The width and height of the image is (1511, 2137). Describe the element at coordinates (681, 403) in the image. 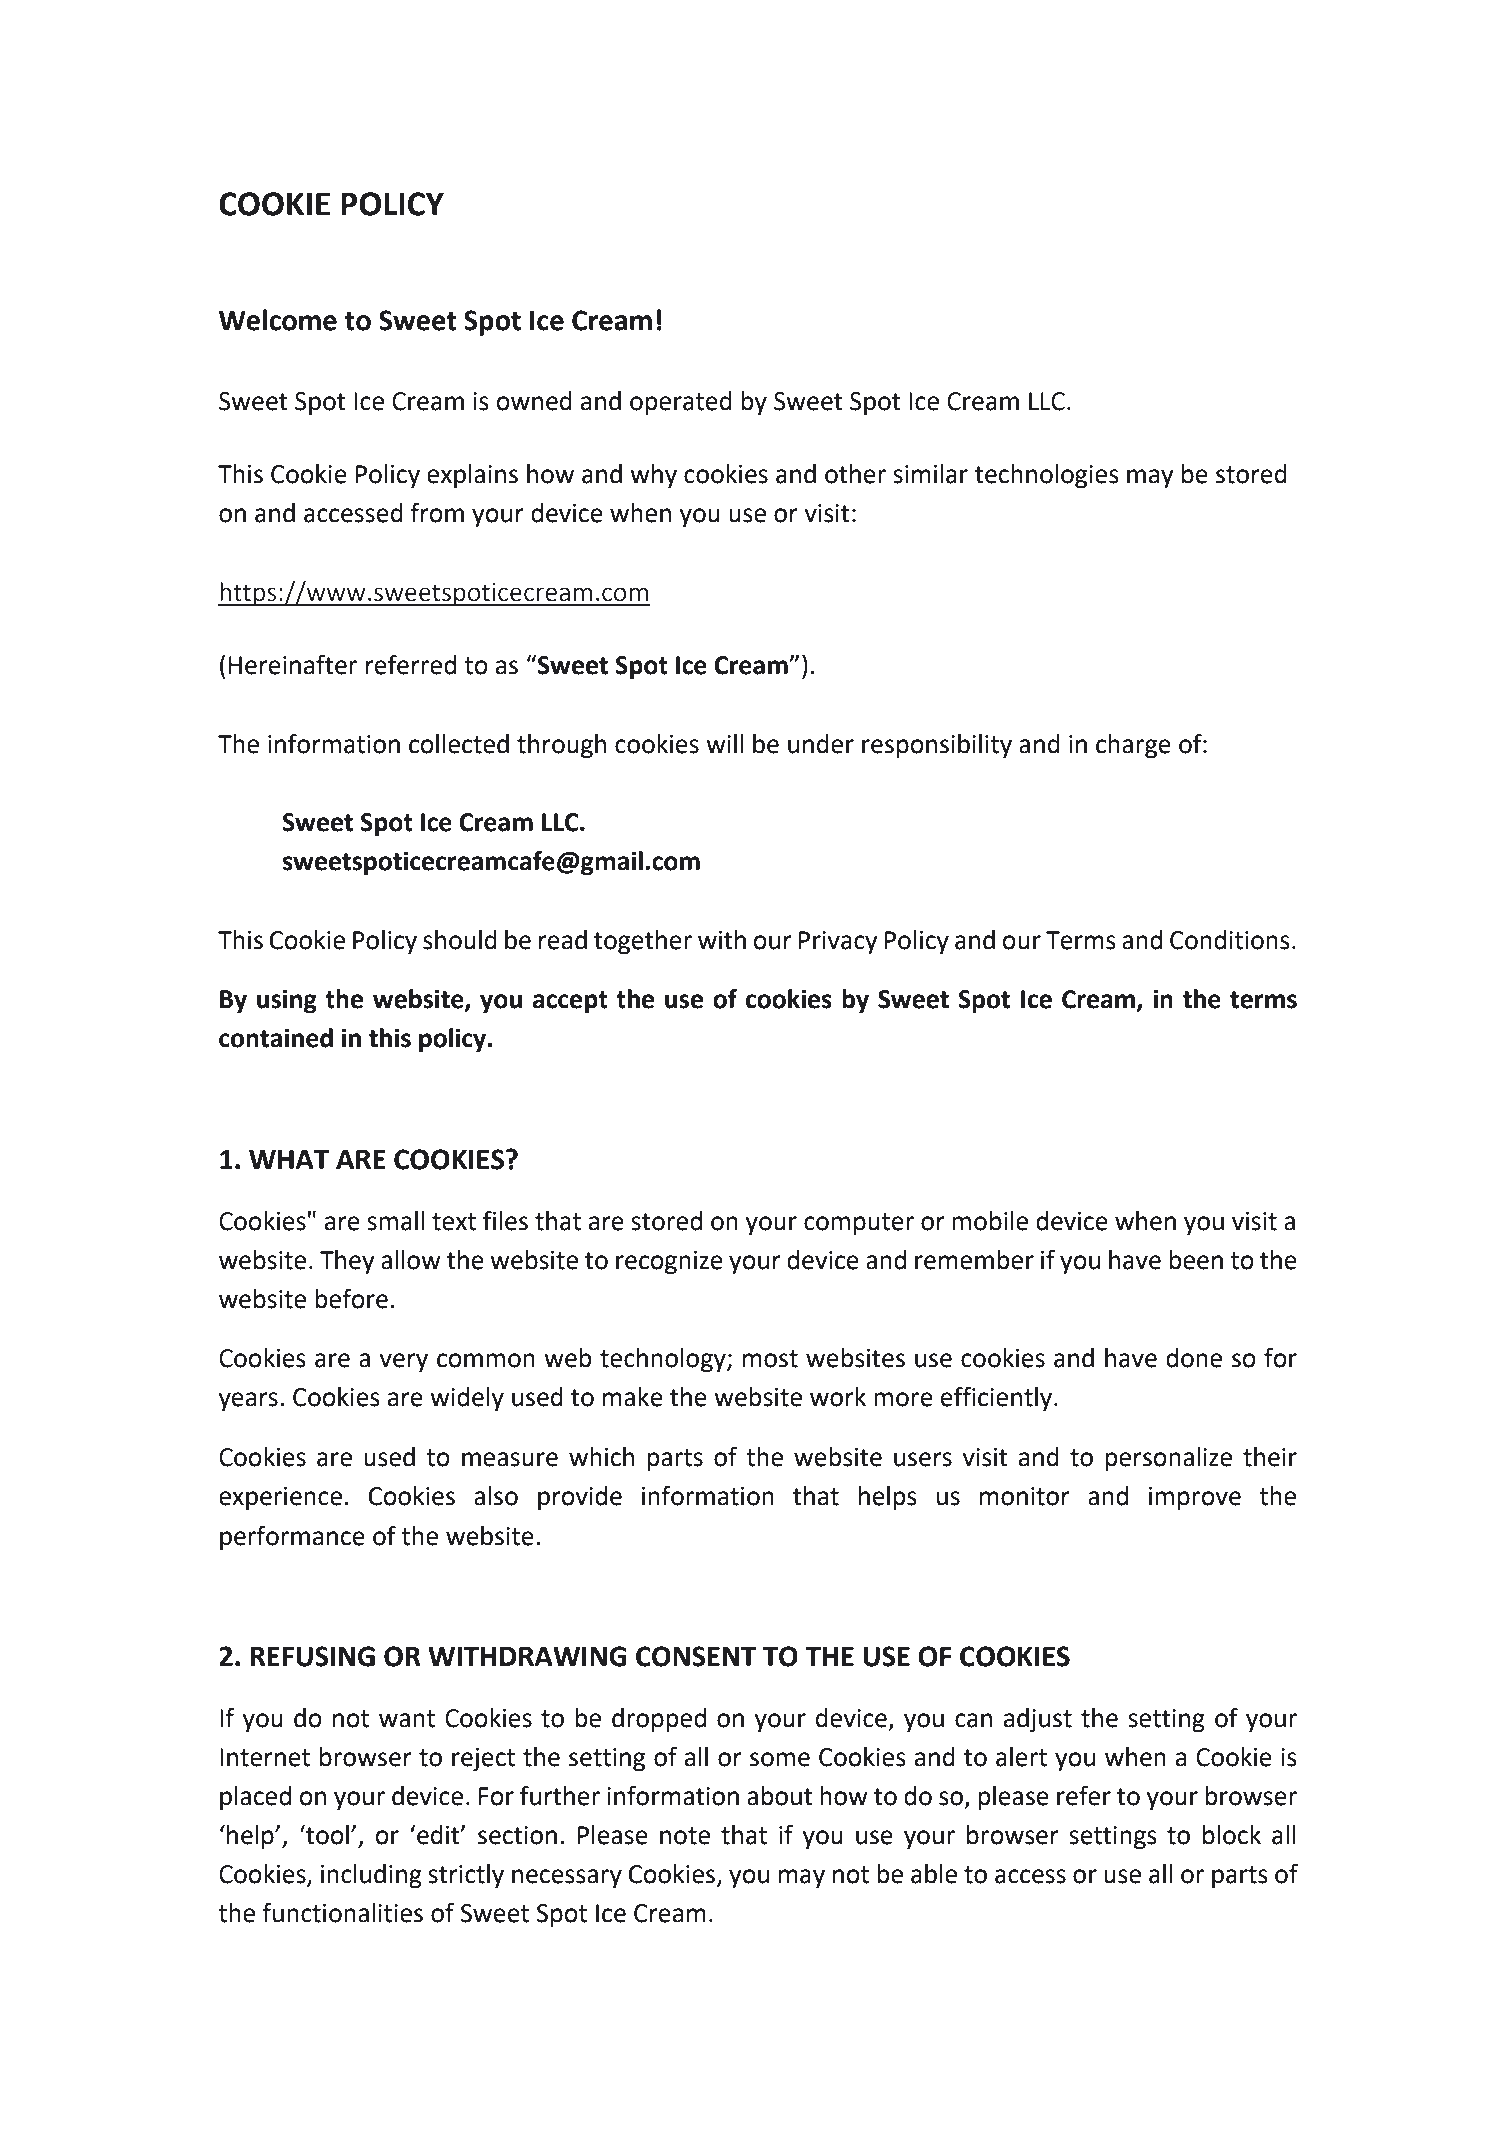

I see `operated` at that location.
